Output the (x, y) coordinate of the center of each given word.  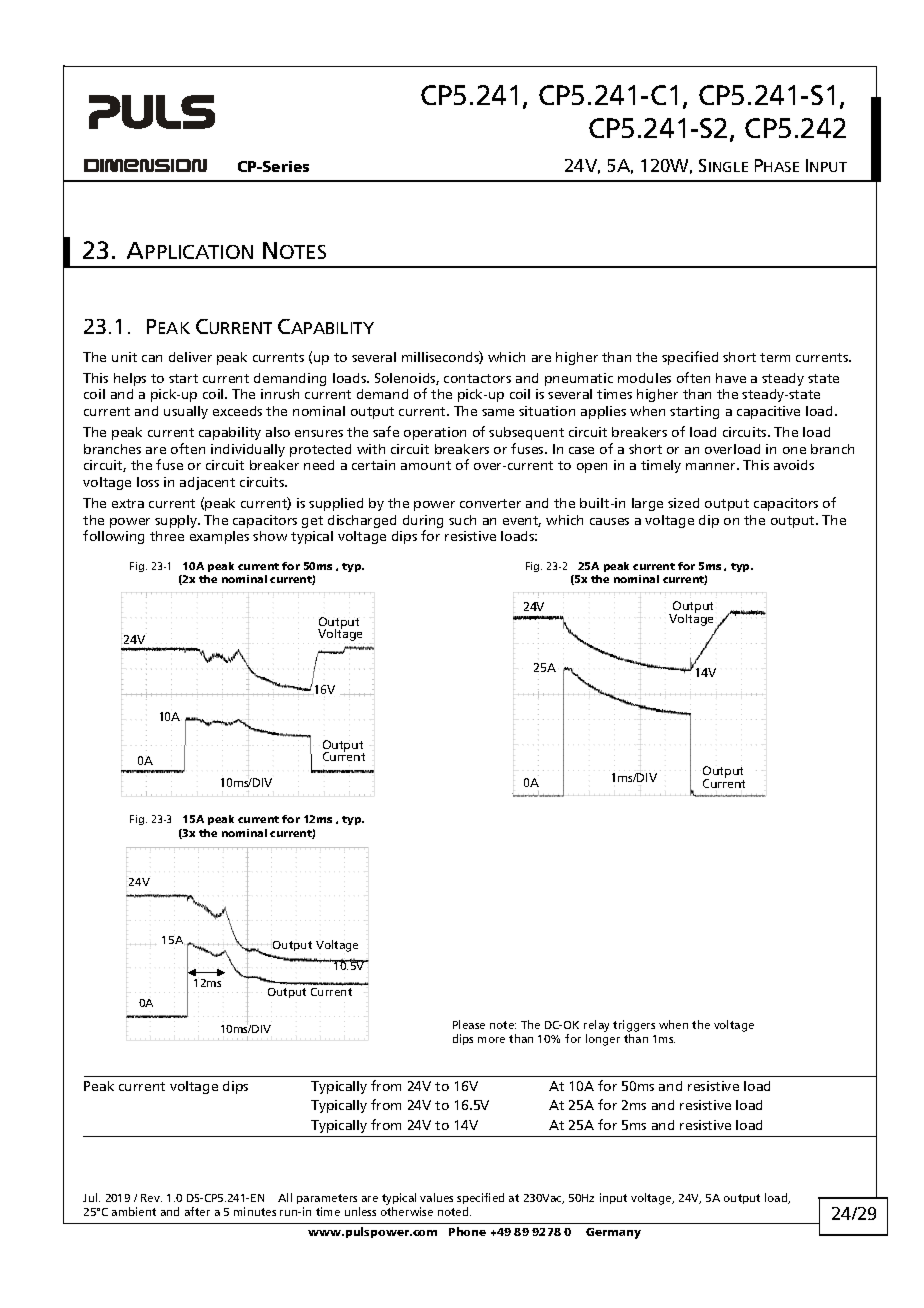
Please (469, 1024)
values (436, 1197)
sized (683, 503)
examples (219, 537)
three (167, 536)
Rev (151, 1198)
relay (596, 1027)
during (423, 523)
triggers (634, 1027)
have (731, 378)
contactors (477, 378)
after (197, 1211)
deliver (190, 357)
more (491, 1040)
